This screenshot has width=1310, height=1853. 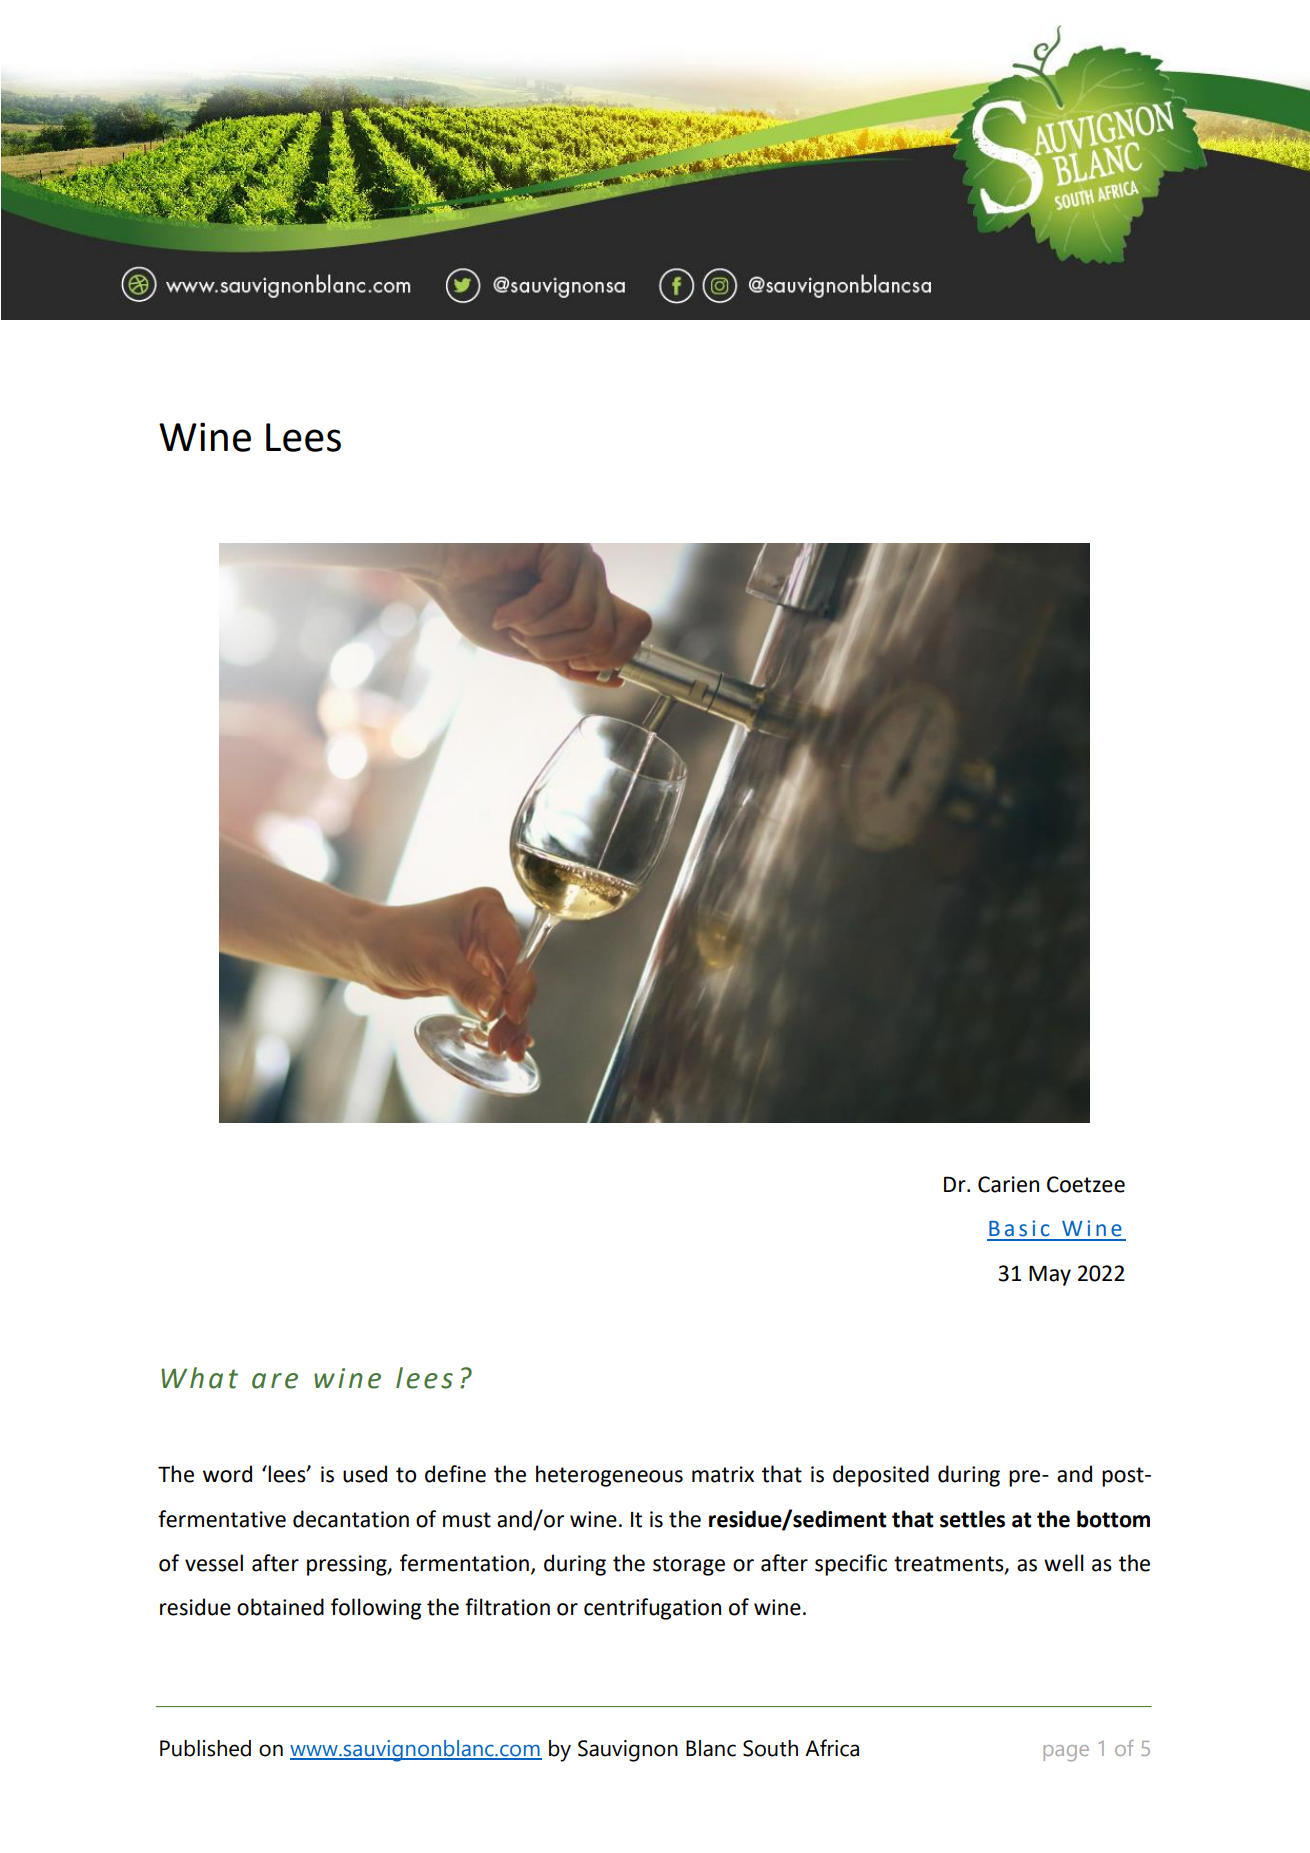 I want to click on storage, so click(x=689, y=1566).
